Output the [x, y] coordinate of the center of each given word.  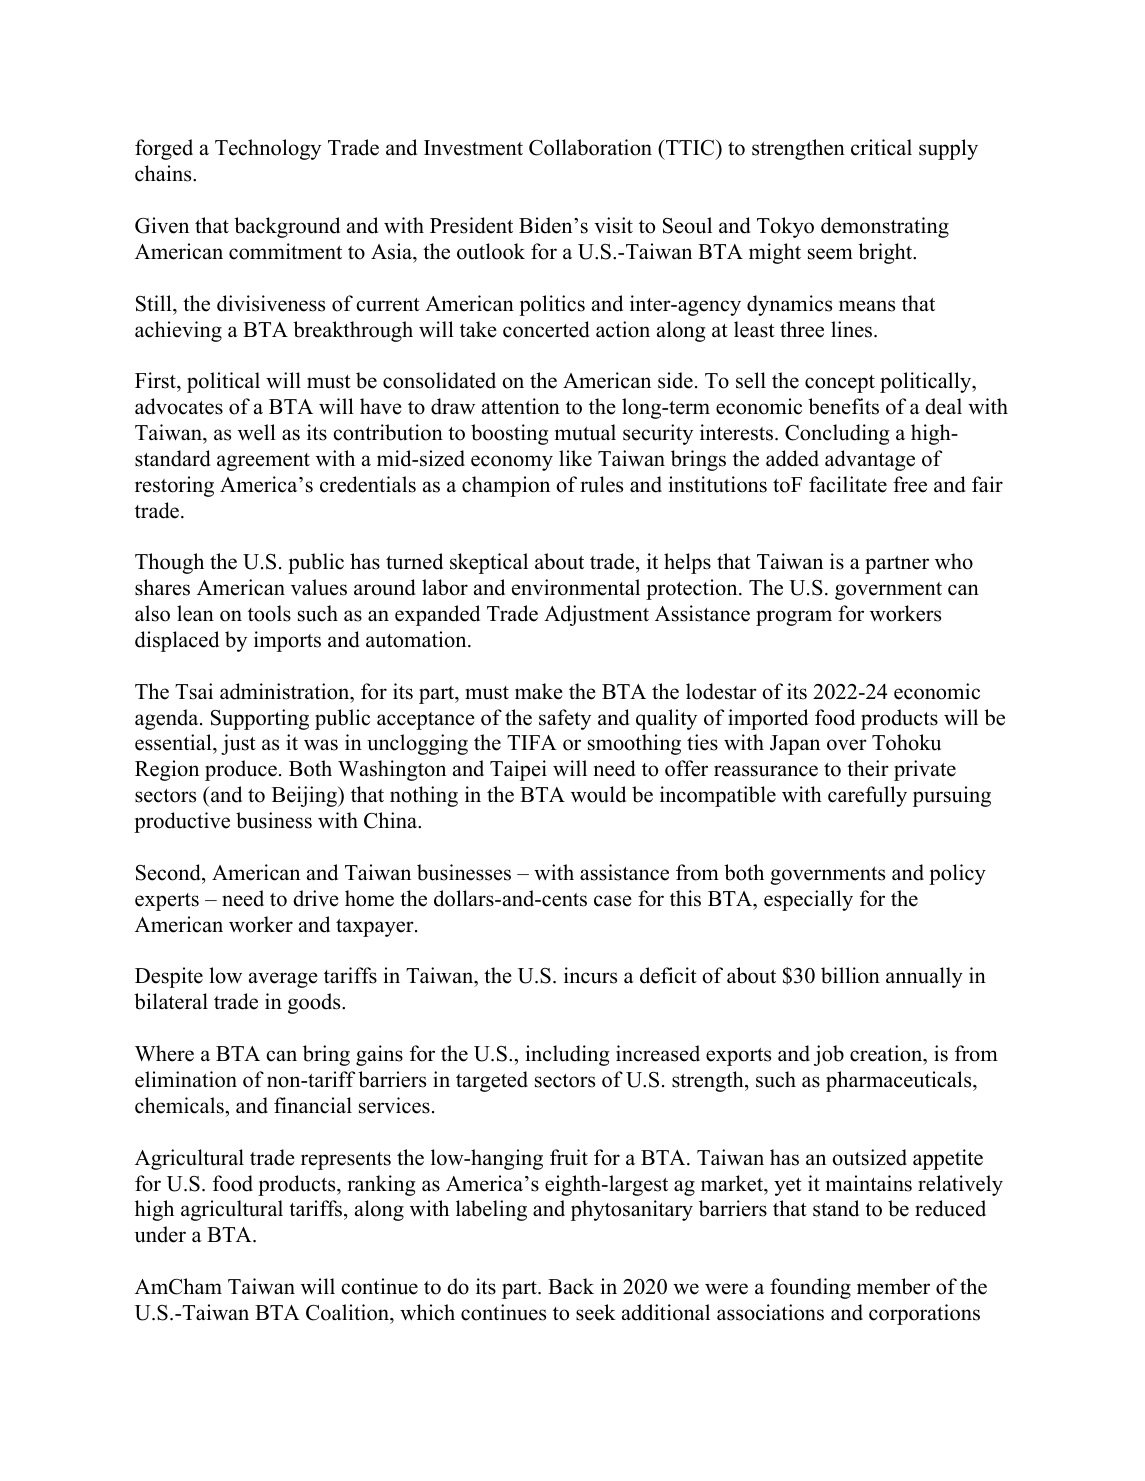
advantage [870, 460]
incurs [590, 975]
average [283, 980]
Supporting [260, 719]
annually [924, 977]
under [160, 1234]
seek [596, 1312]
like [575, 458]
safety [565, 719]
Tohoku [906, 742]
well [257, 432]
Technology [268, 149]
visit [613, 225]
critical [881, 147]
